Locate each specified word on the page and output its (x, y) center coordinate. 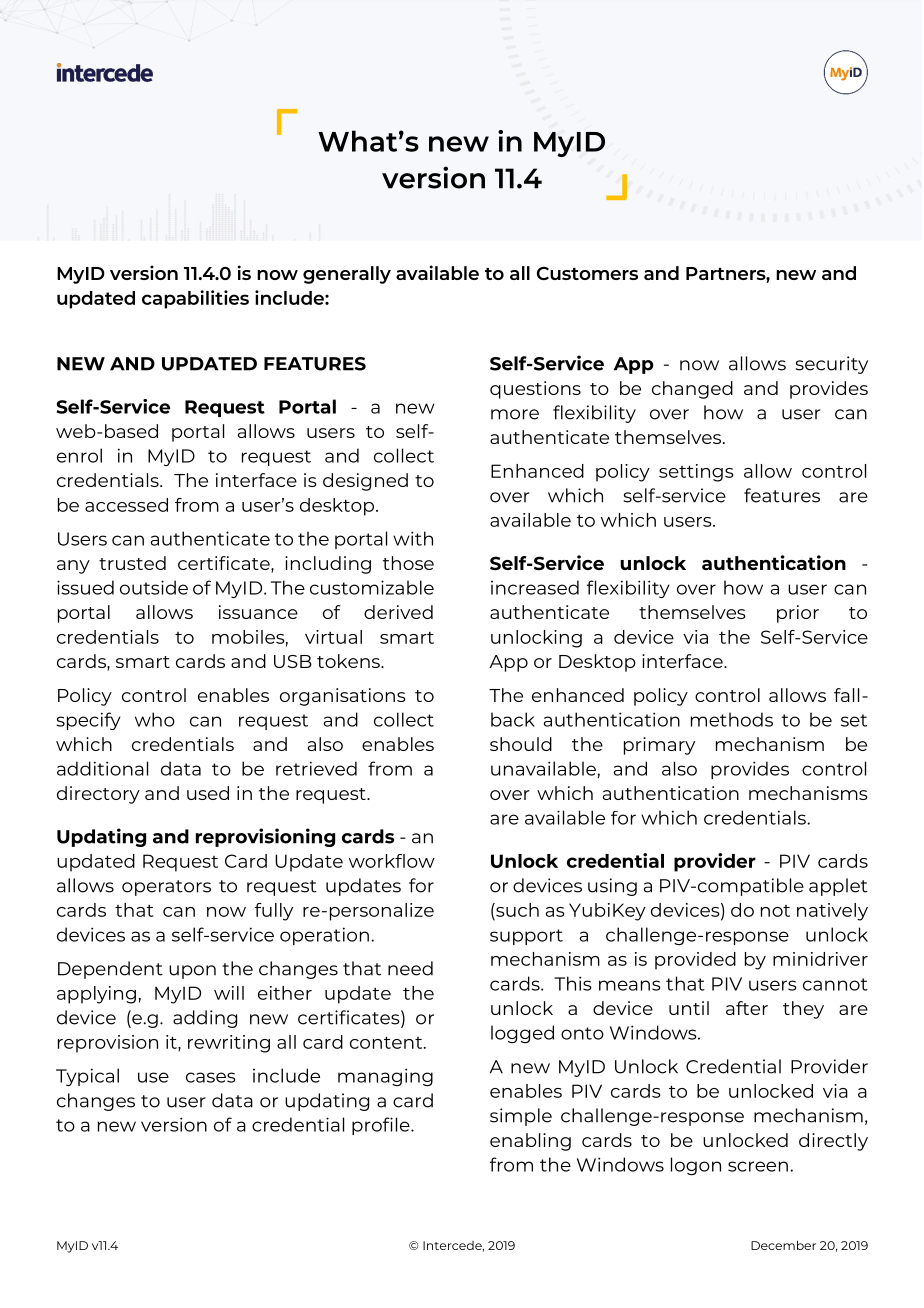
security (832, 365)
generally (347, 275)
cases (211, 1077)
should (521, 744)
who (155, 719)
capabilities (195, 299)
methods (732, 719)
